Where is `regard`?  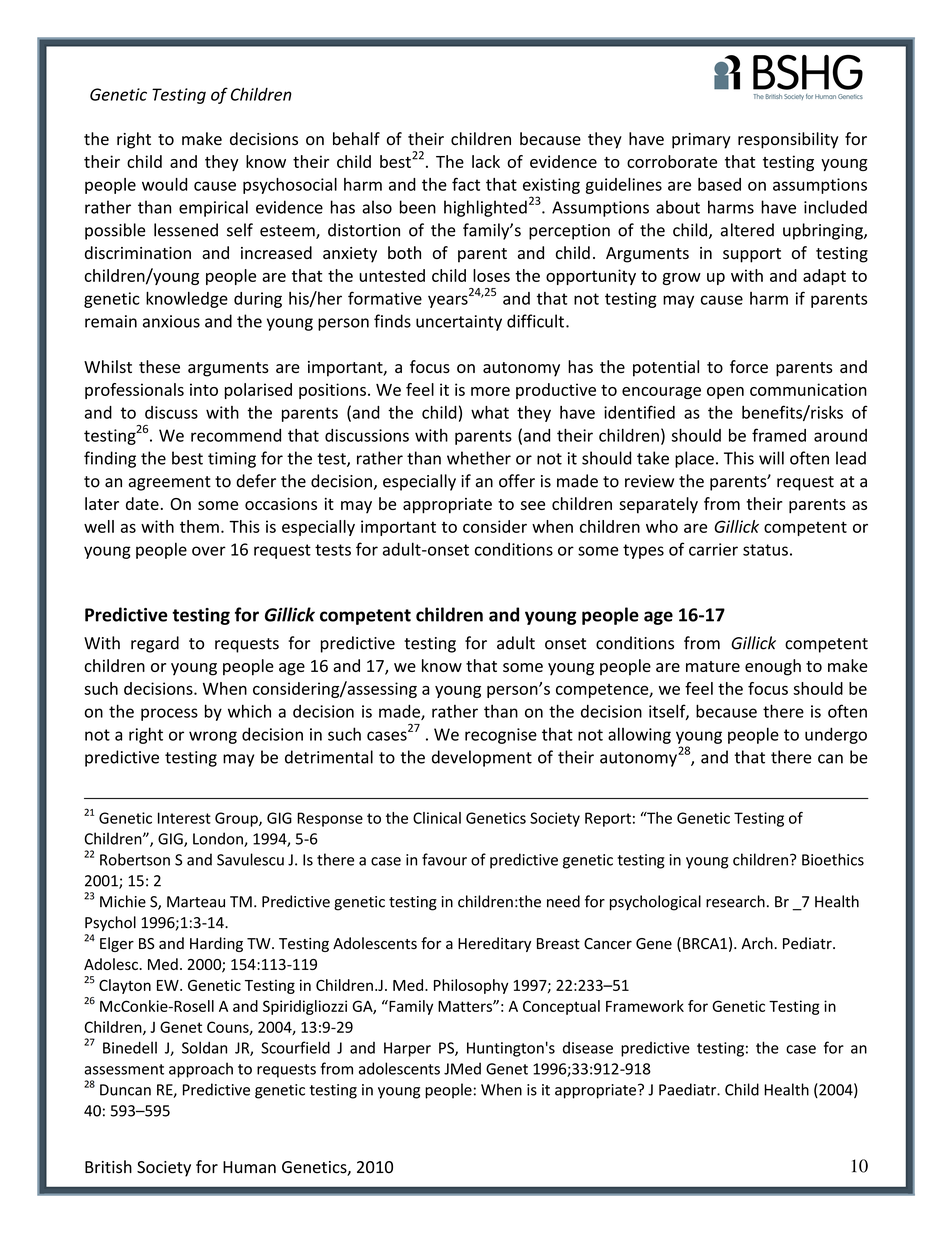 regard is located at coordinates (155, 644).
